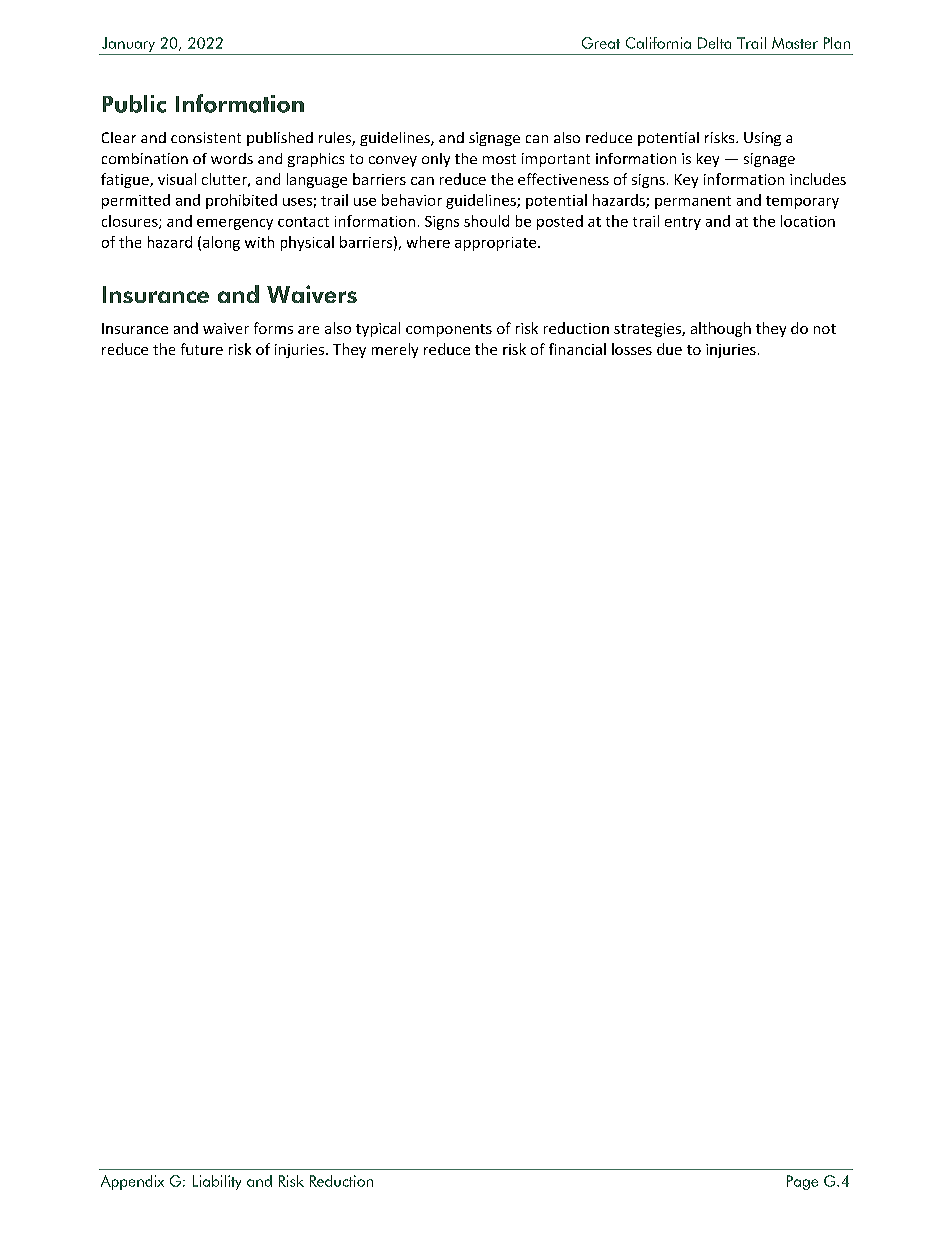  What do you see at coordinates (714, 43) in the screenshot?
I see `Delta` at bounding box center [714, 43].
